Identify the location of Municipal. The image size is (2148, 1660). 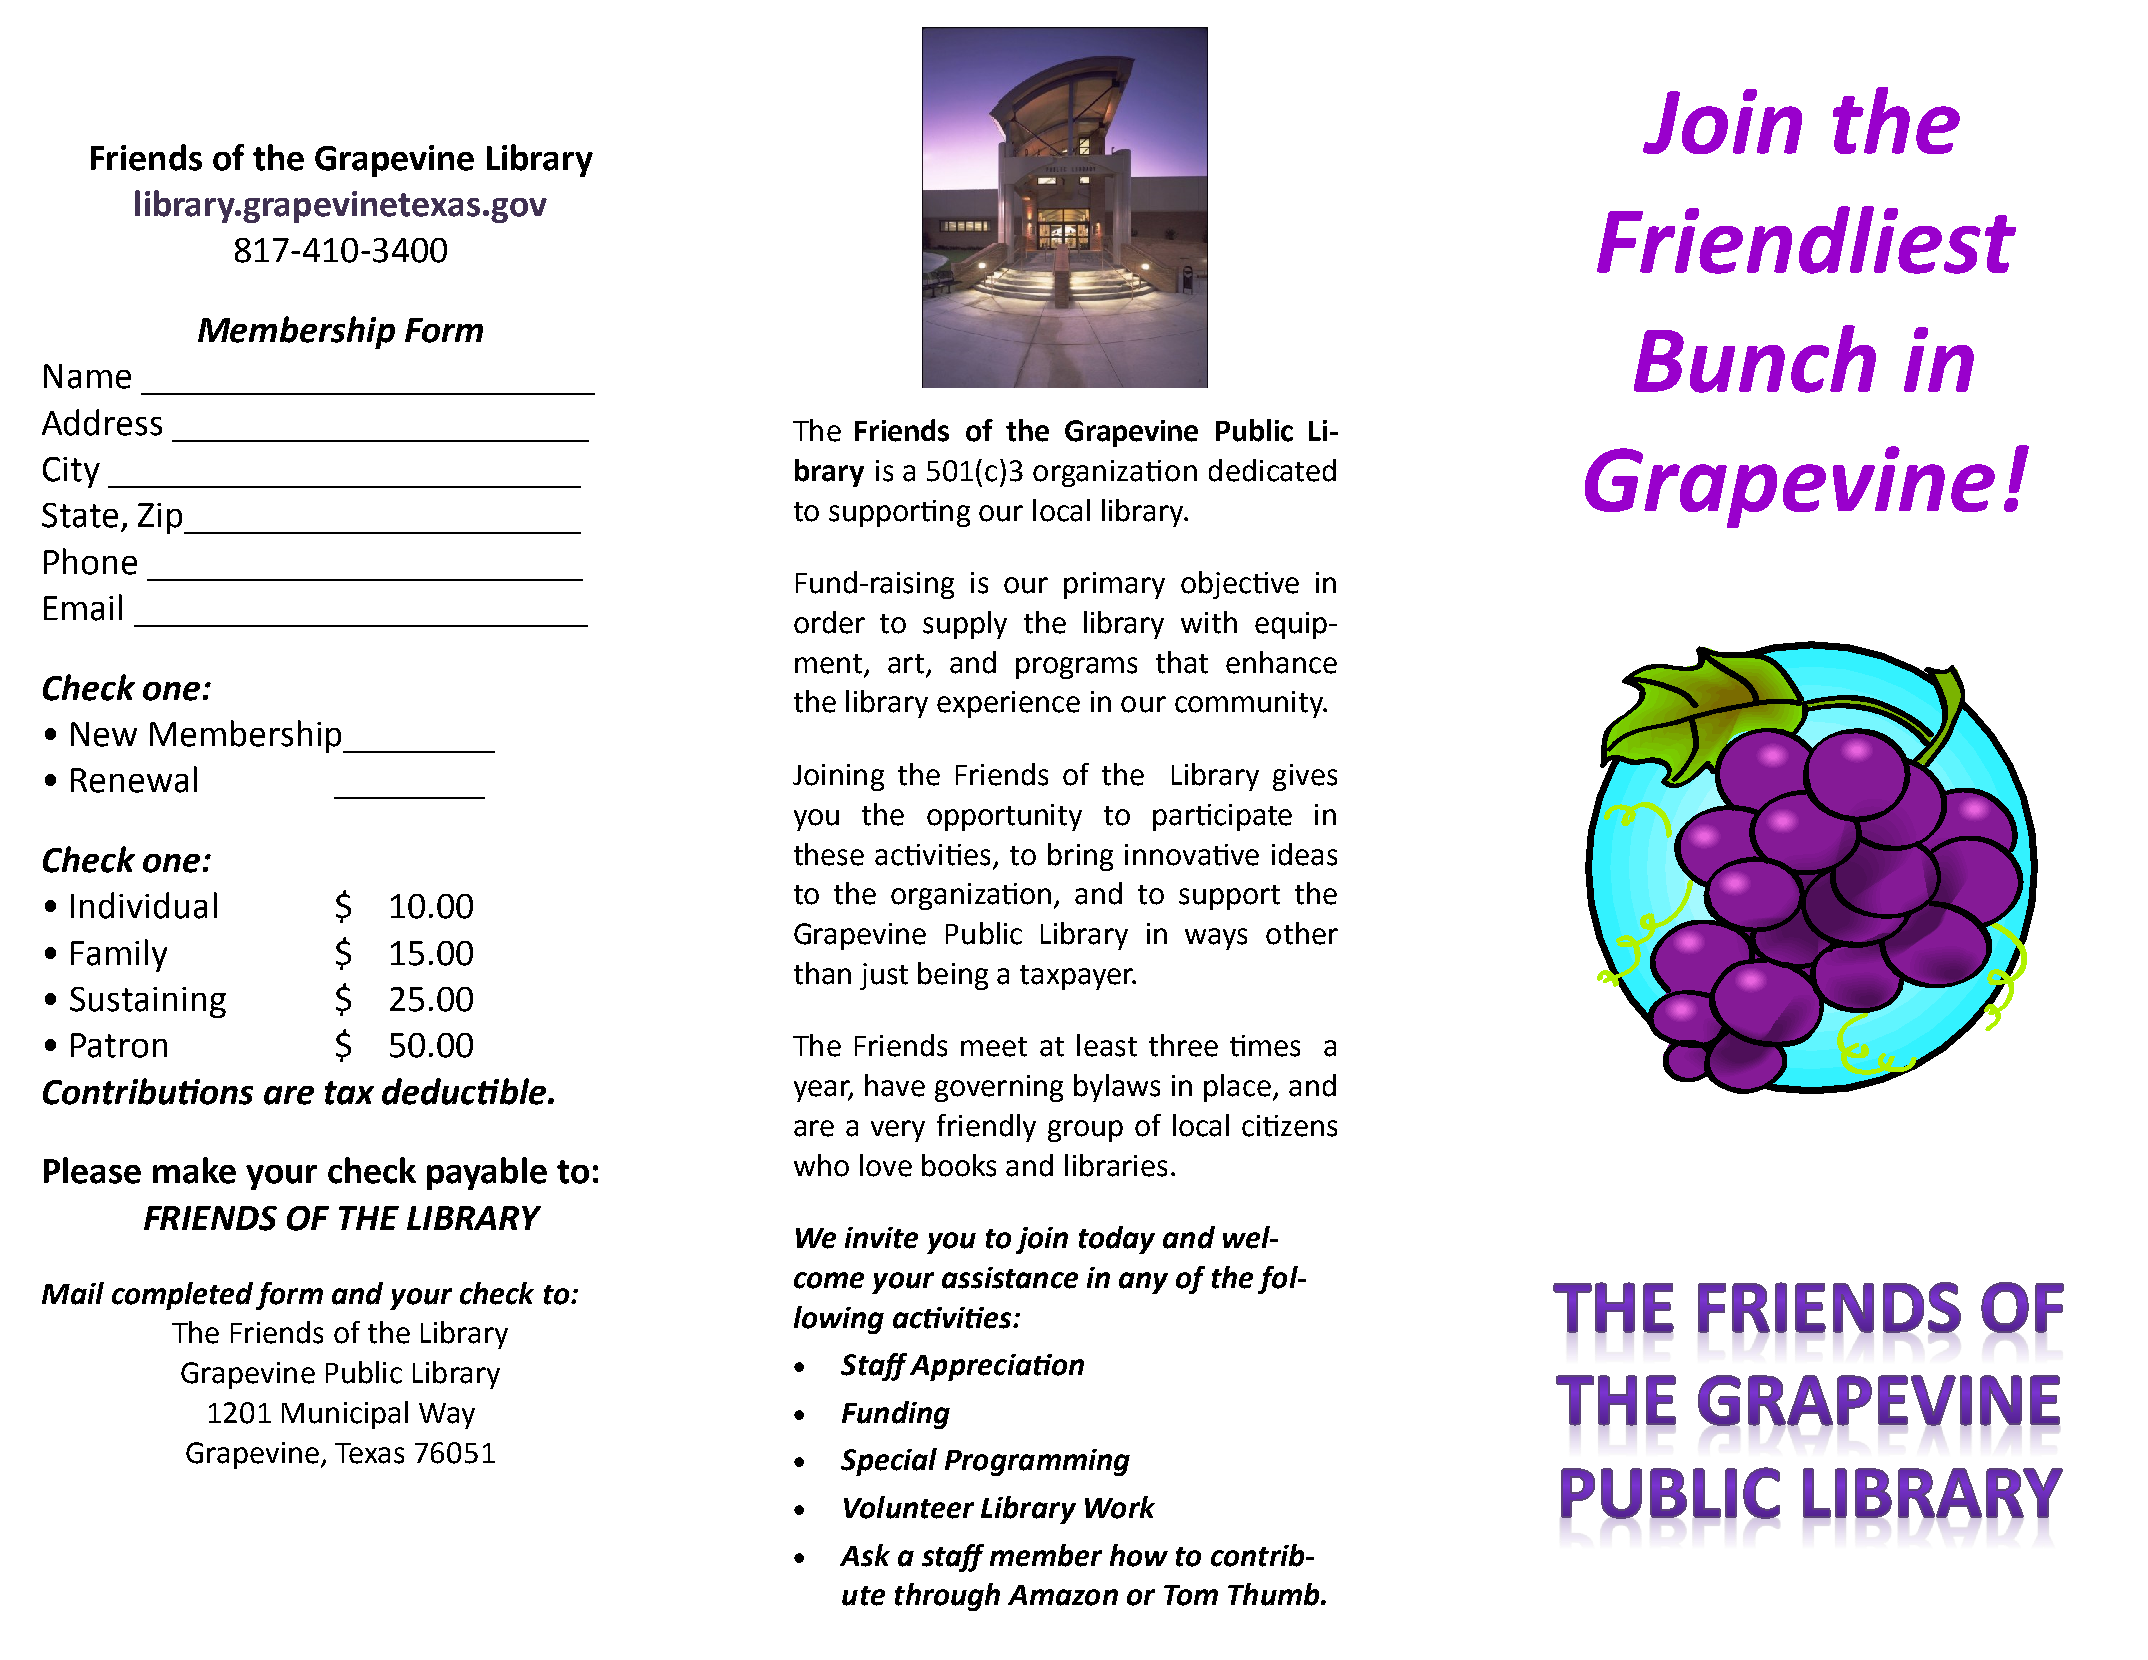
(345, 1415).
